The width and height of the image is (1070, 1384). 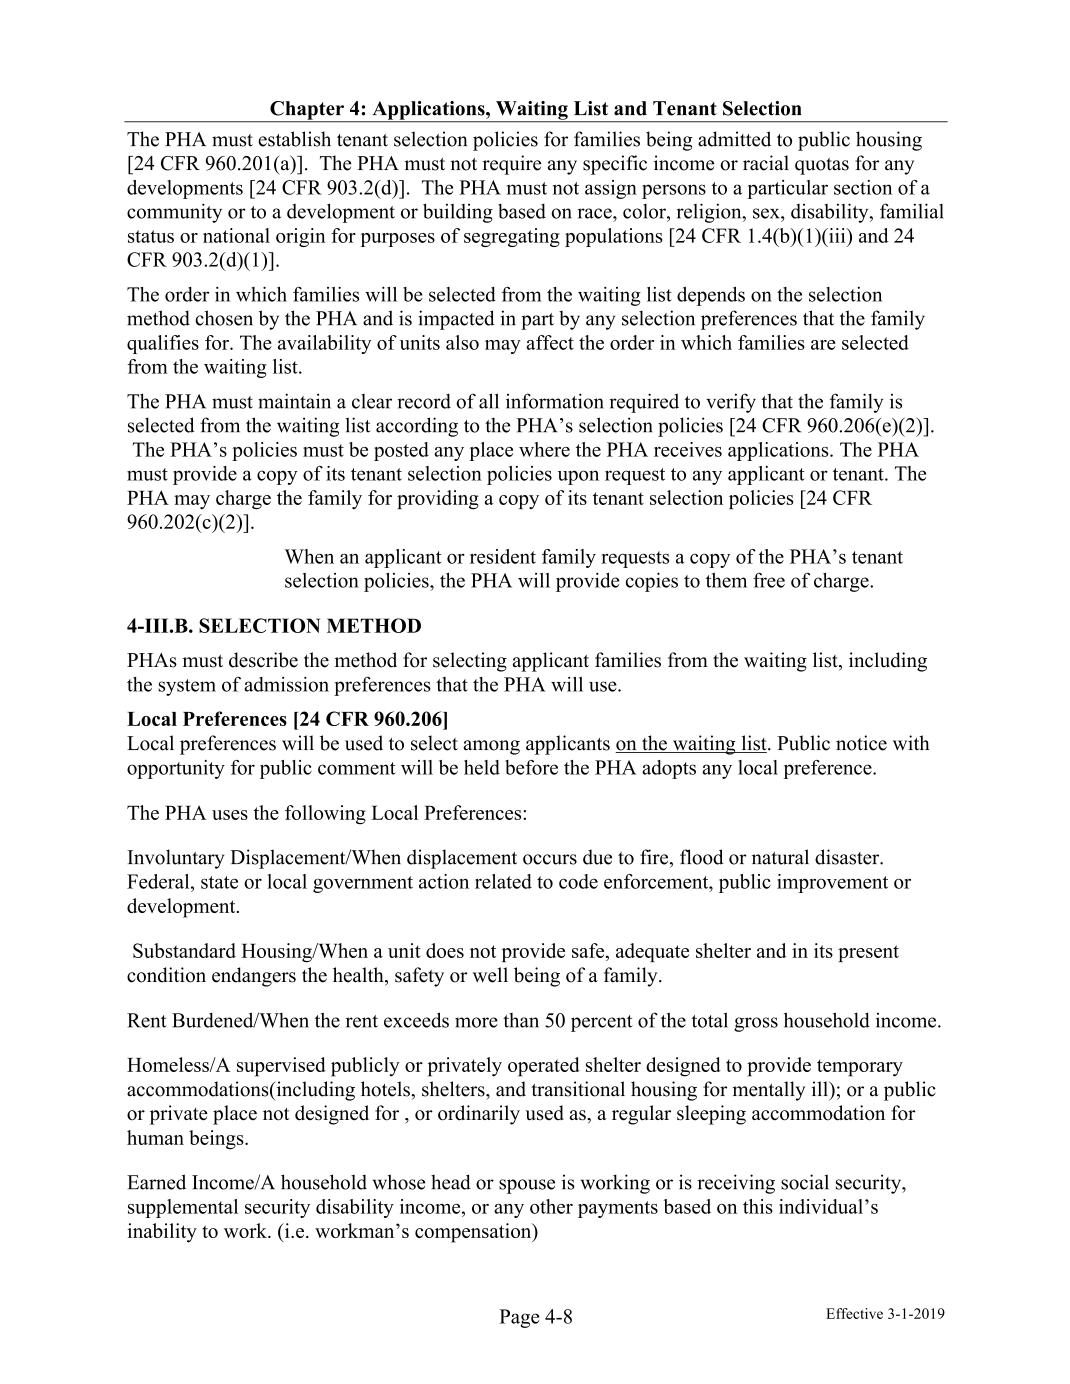 What do you see at coordinates (162, 1233) in the image?
I see `inability` at bounding box center [162, 1233].
